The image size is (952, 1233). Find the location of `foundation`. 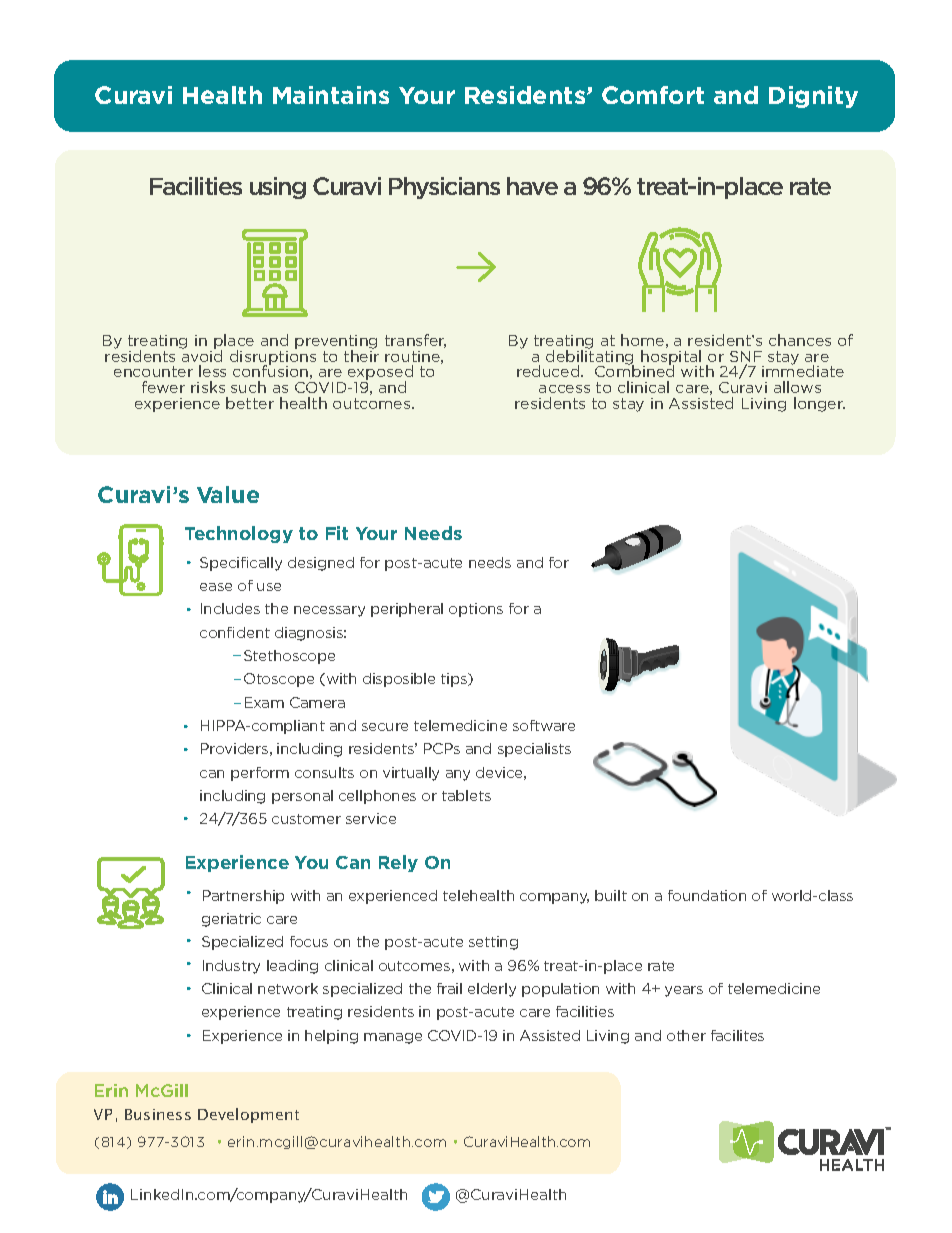

foundation is located at coordinates (707, 895).
